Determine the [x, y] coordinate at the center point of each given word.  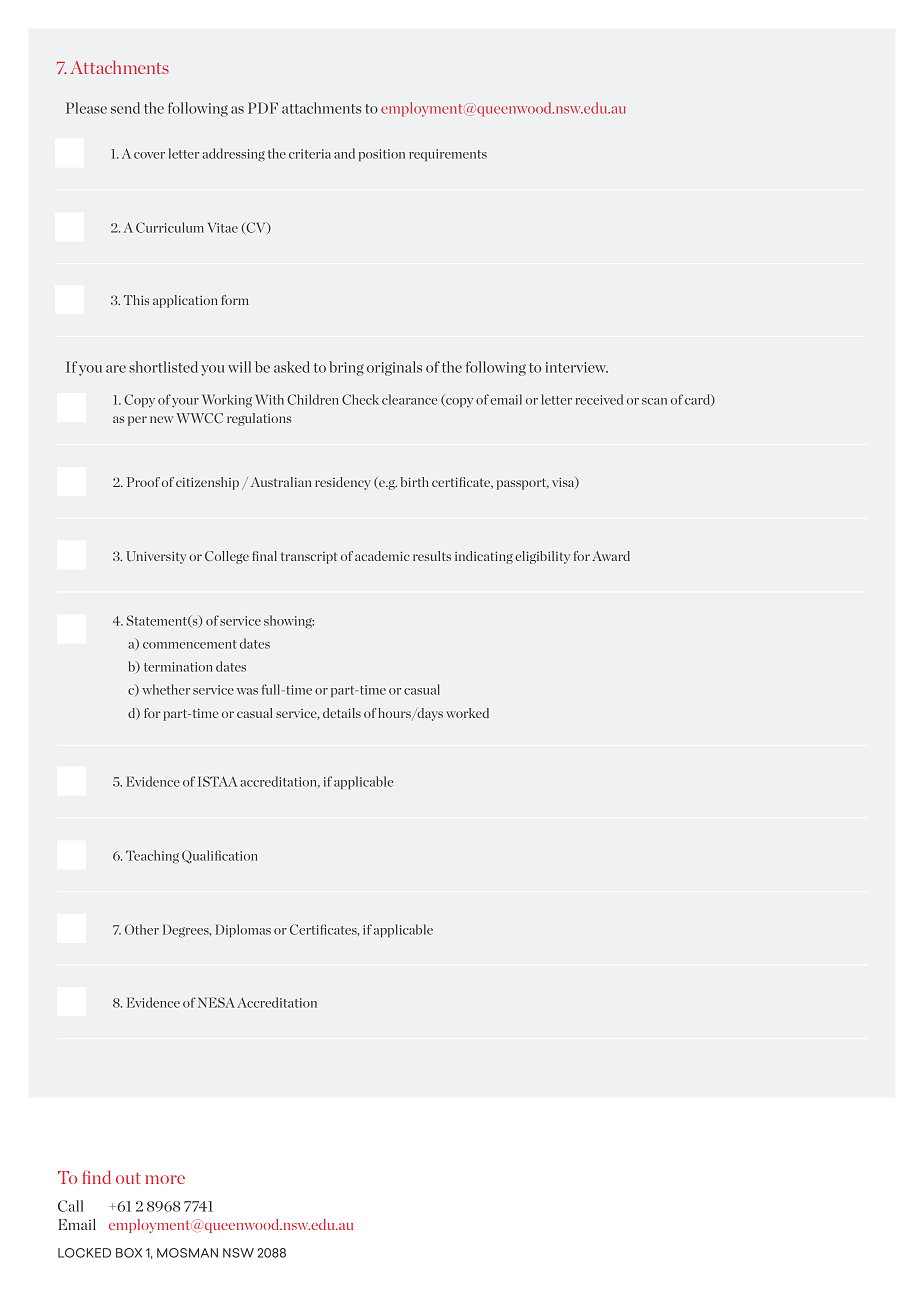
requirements [448, 155]
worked [467, 713]
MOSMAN [187, 1253]
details [342, 713]
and [344, 153]
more [165, 1179]
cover [149, 155]
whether [166, 689]
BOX [129, 1253]
